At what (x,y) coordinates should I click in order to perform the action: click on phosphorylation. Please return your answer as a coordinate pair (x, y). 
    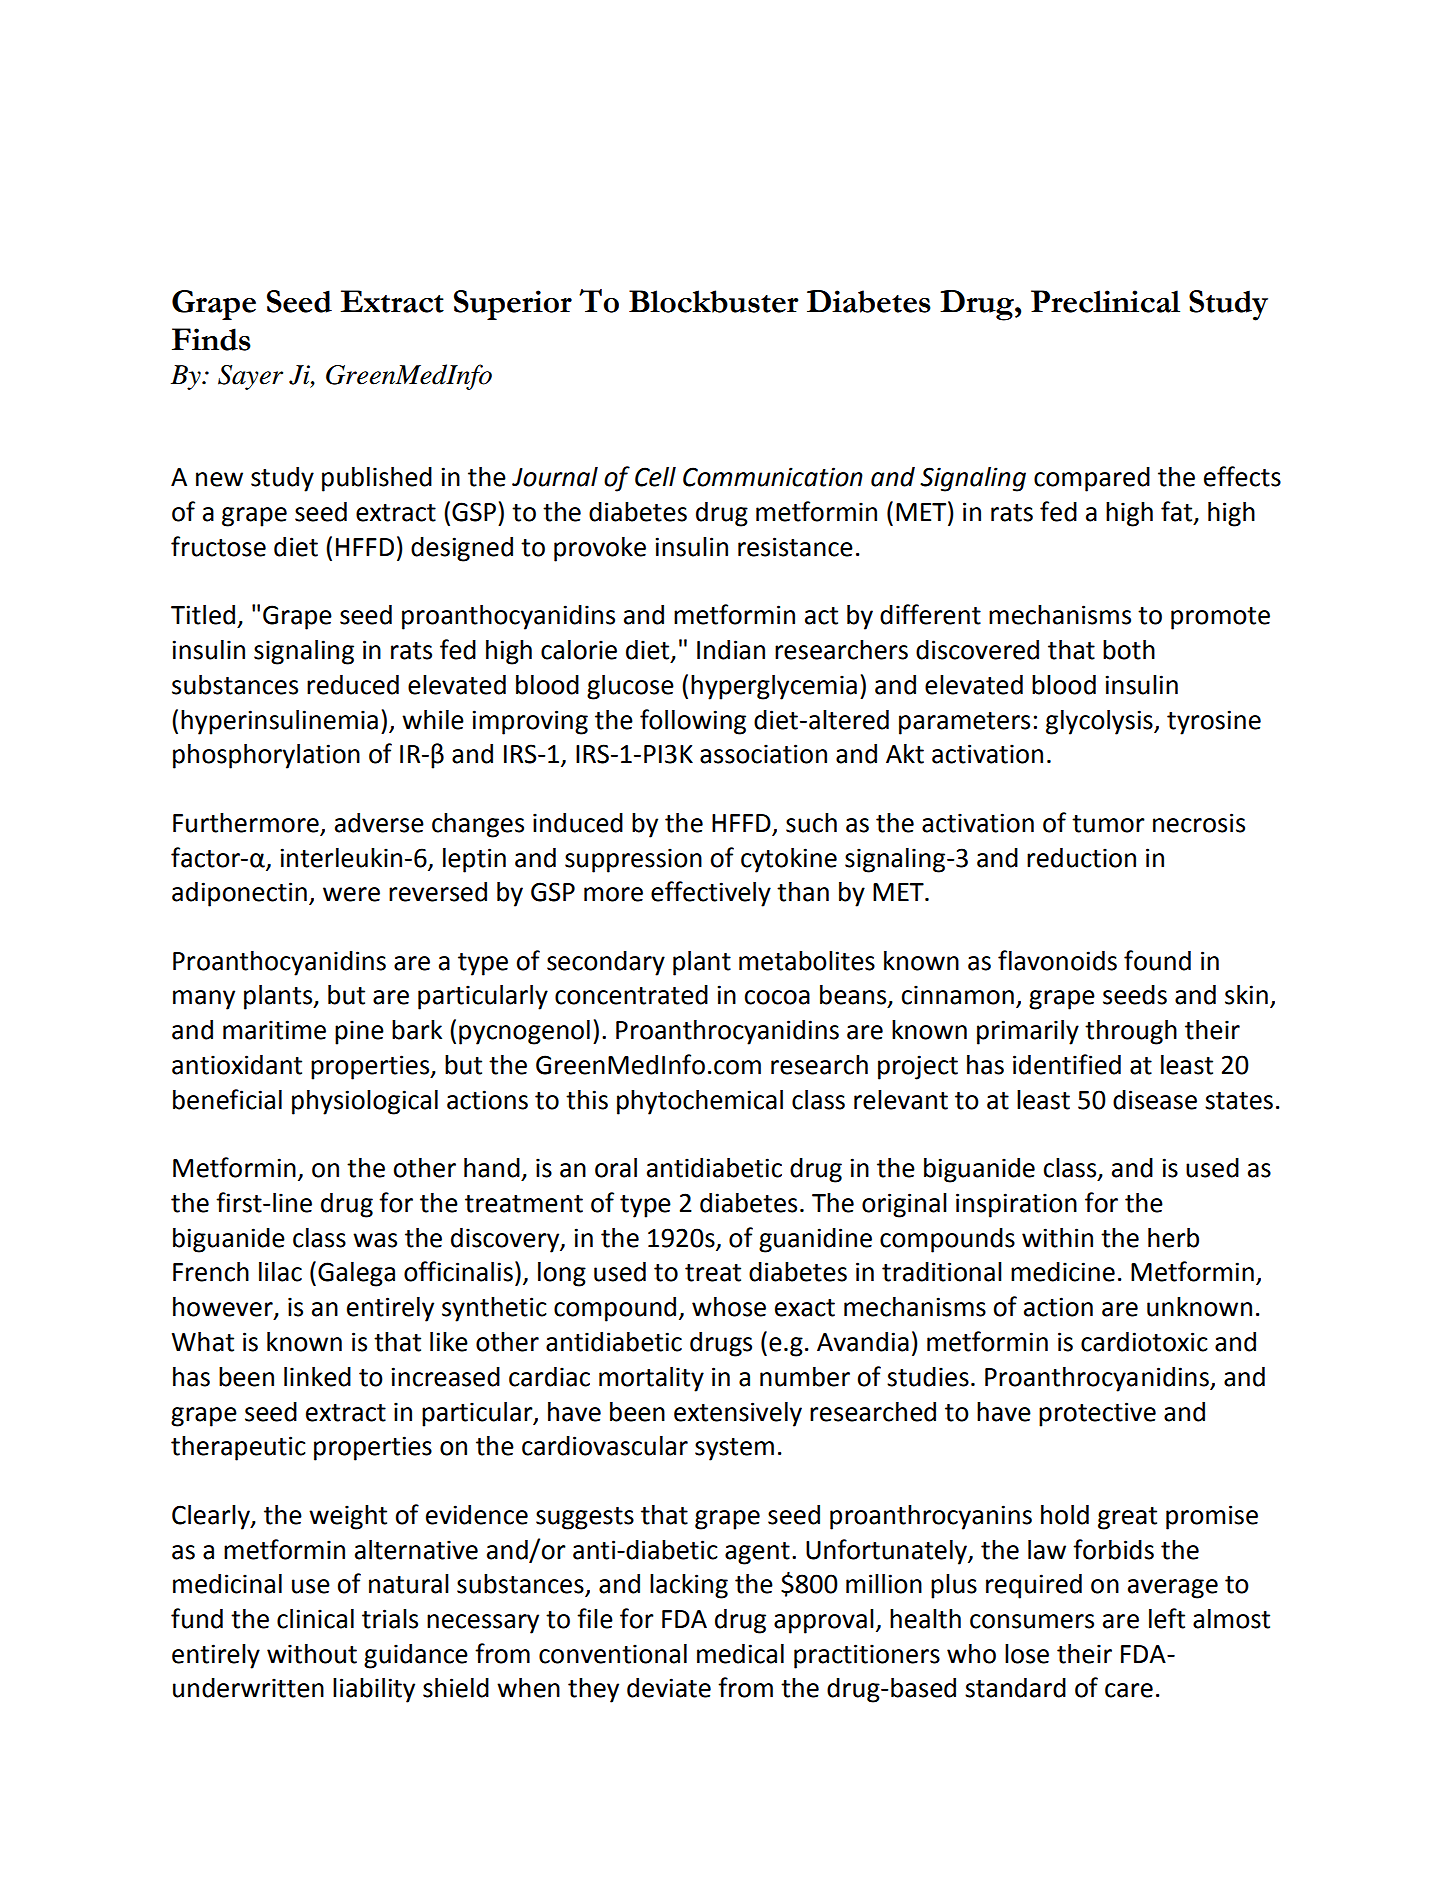
    Looking at the image, I should click on (266, 756).
